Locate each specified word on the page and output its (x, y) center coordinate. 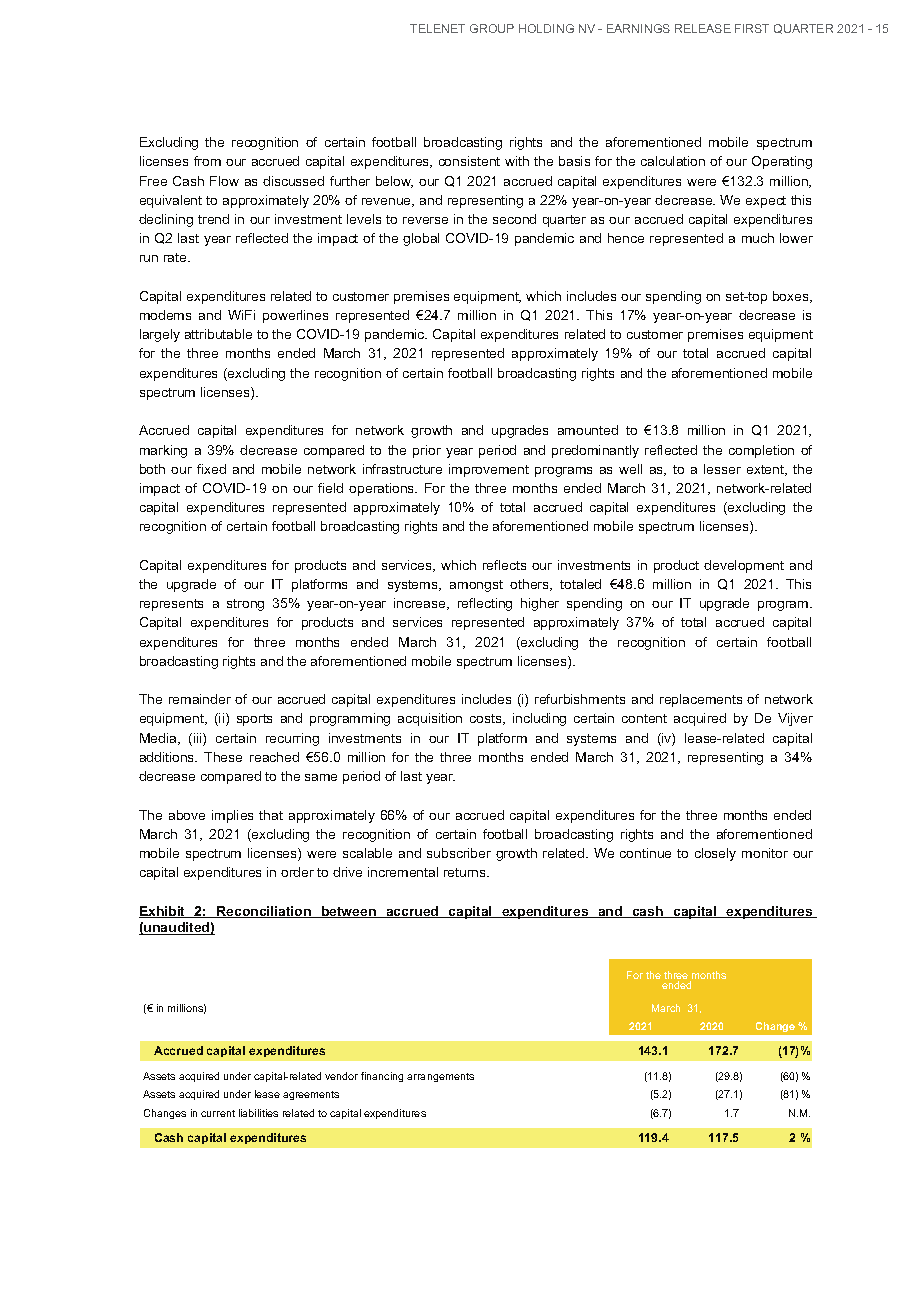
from (207, 161)
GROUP (492, 28)
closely (715, 854)
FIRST (752, 28)
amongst (476, 586)
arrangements (440, 1077)
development (744, 566)
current (218, 1113)
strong (245, 605)
